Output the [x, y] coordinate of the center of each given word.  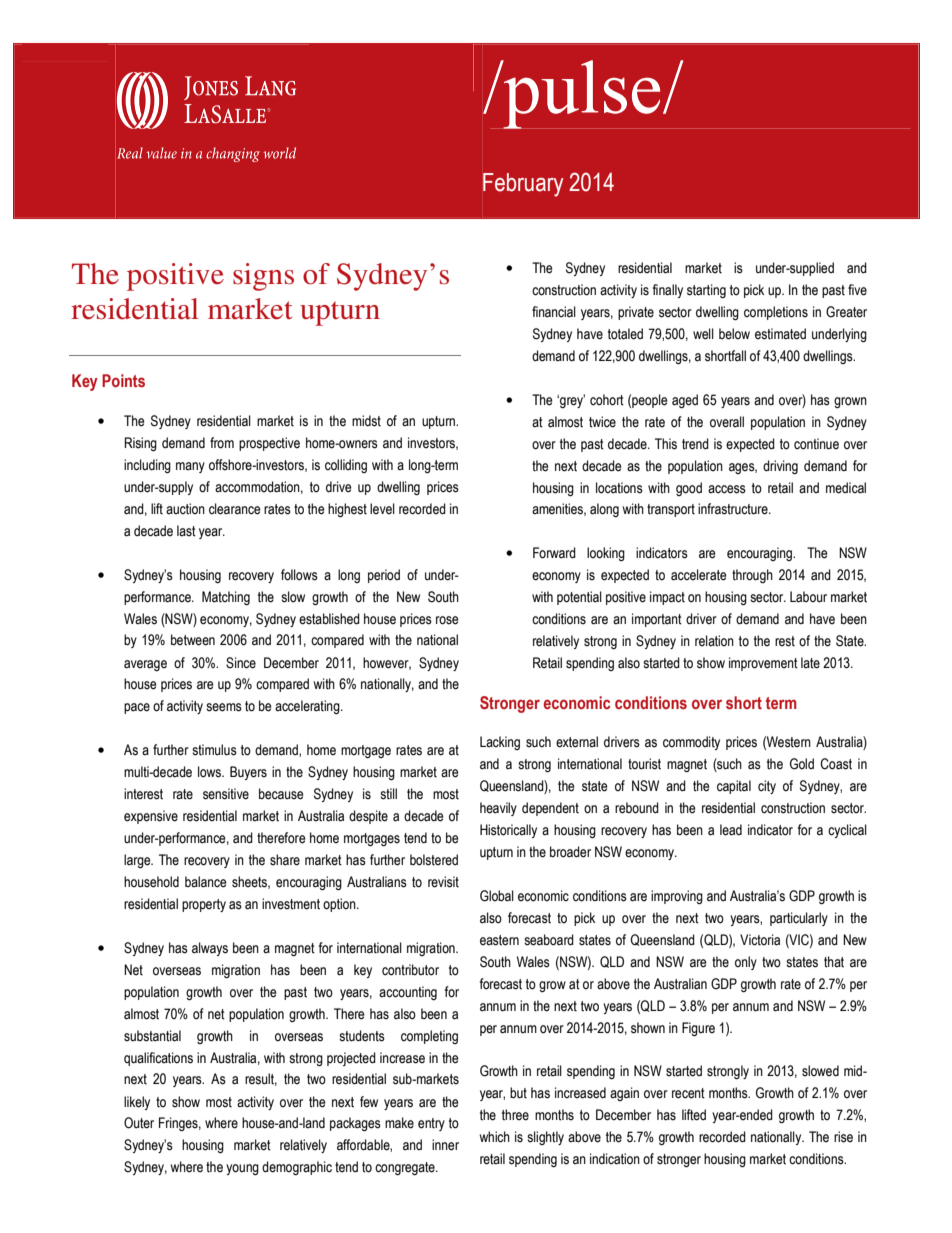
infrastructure [734, 509]
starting [706, 291]
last [186, 531]
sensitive [226, 794]
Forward [554, 553]
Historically [508, 831]
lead [731, 830]
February [523, 185]
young [242, 1169]
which [494, 1137]
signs [263, 277]
